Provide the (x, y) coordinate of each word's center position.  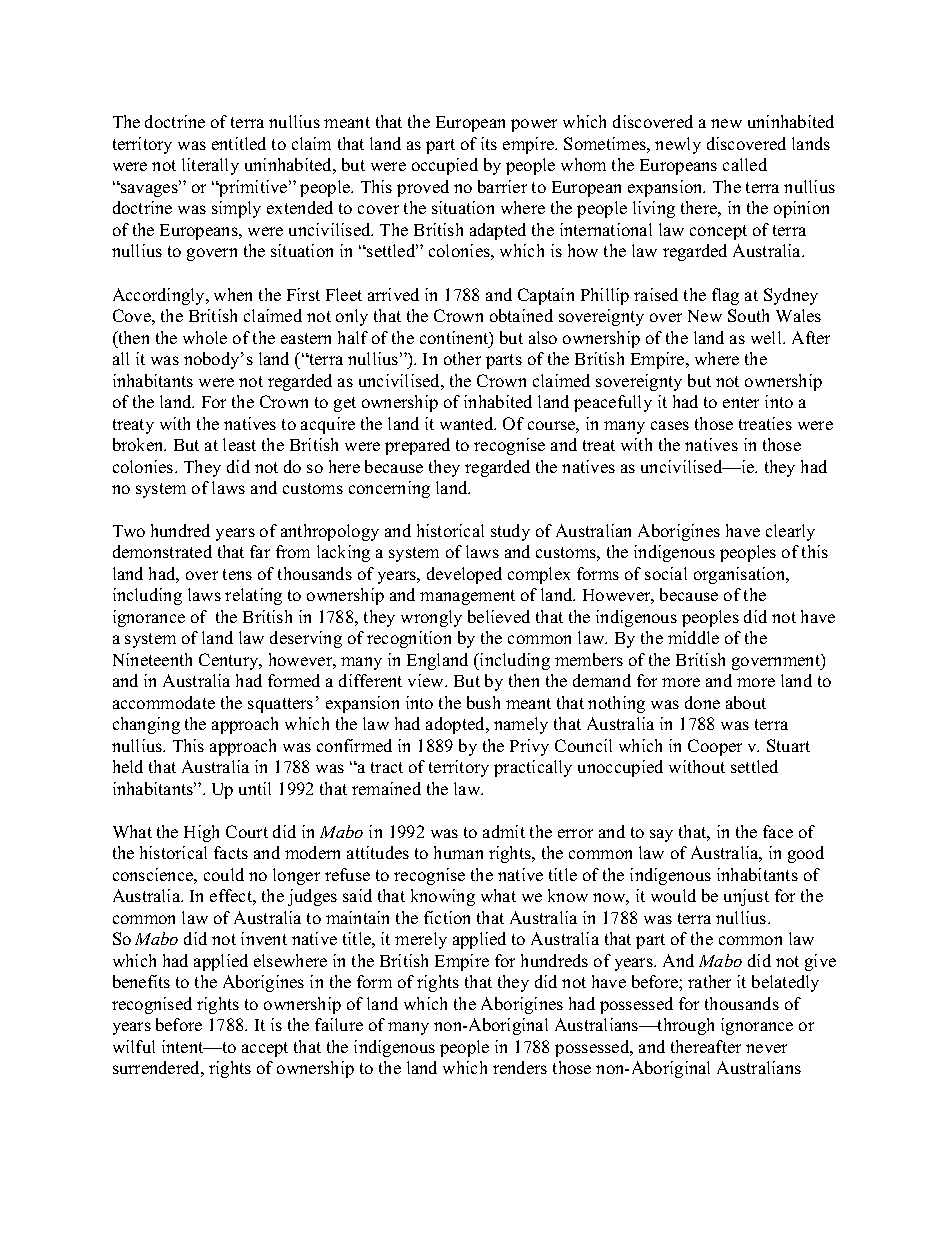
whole (205, 337)
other (462, 358)
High (201, 833)
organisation (741, 575)
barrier (502, 186)
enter (741, 402)
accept (265, 1049)
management (467, 597)
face (778, 831)
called (745, 164)
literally (210, 166)
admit (504, 831)
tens (237, 574)
